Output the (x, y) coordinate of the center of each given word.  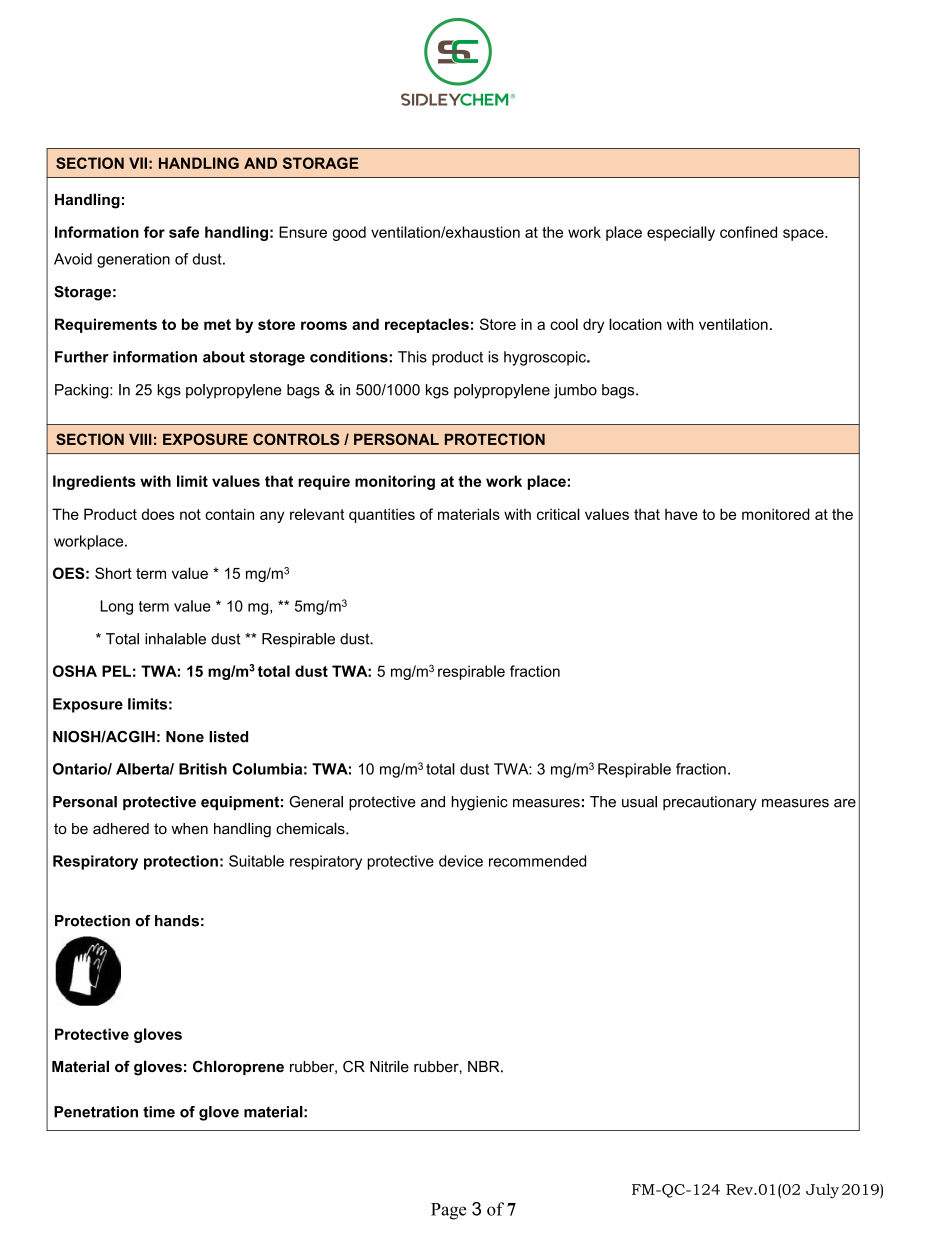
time (159, 1112)
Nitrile (389, 1066)
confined (748, 232)
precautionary (710, 803)
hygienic (480, 803)
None (185, 737)
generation (133, 260)
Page (448, 1211)
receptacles (427, 325)
